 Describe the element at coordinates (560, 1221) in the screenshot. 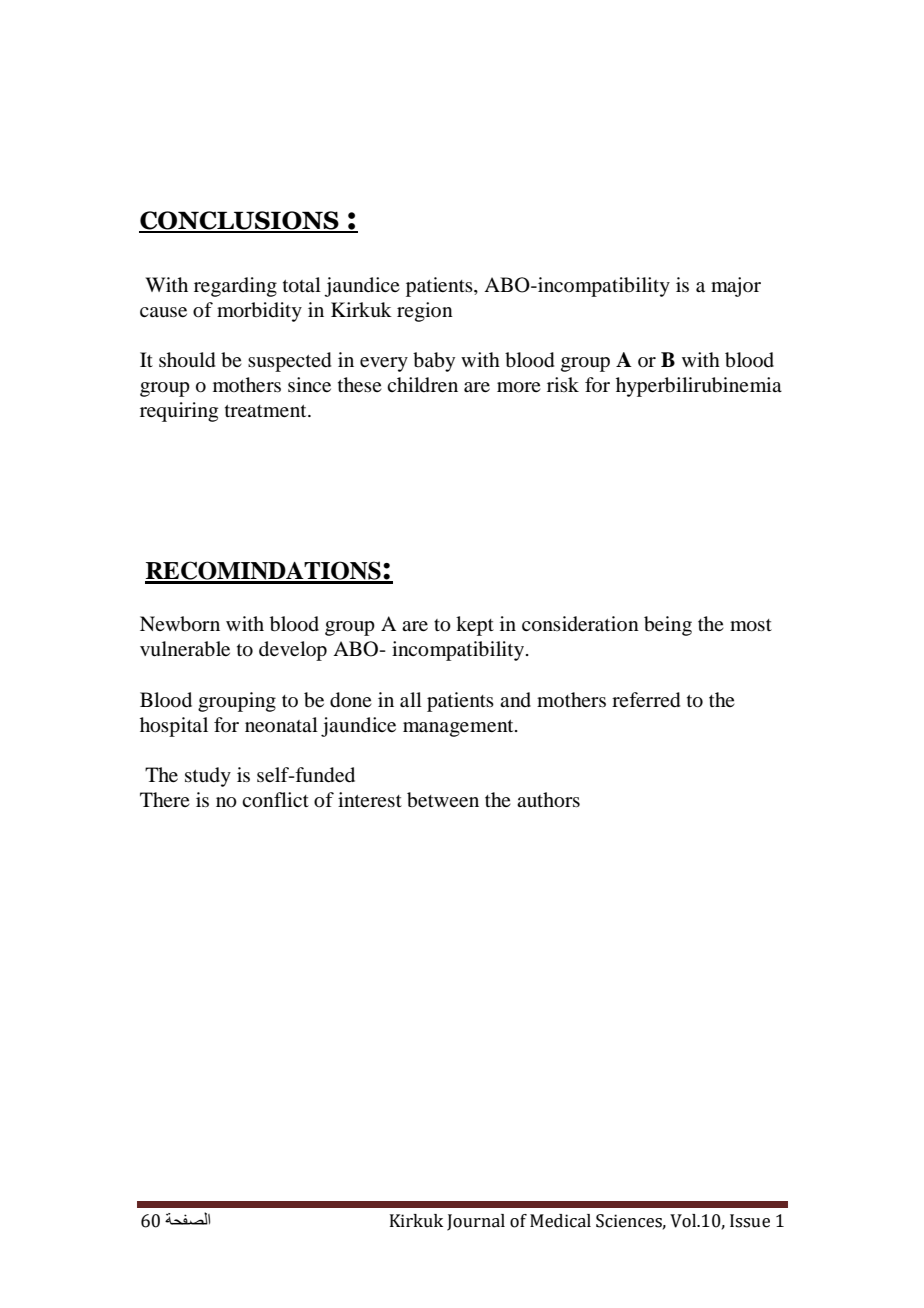

I see `Medical` at that location.
